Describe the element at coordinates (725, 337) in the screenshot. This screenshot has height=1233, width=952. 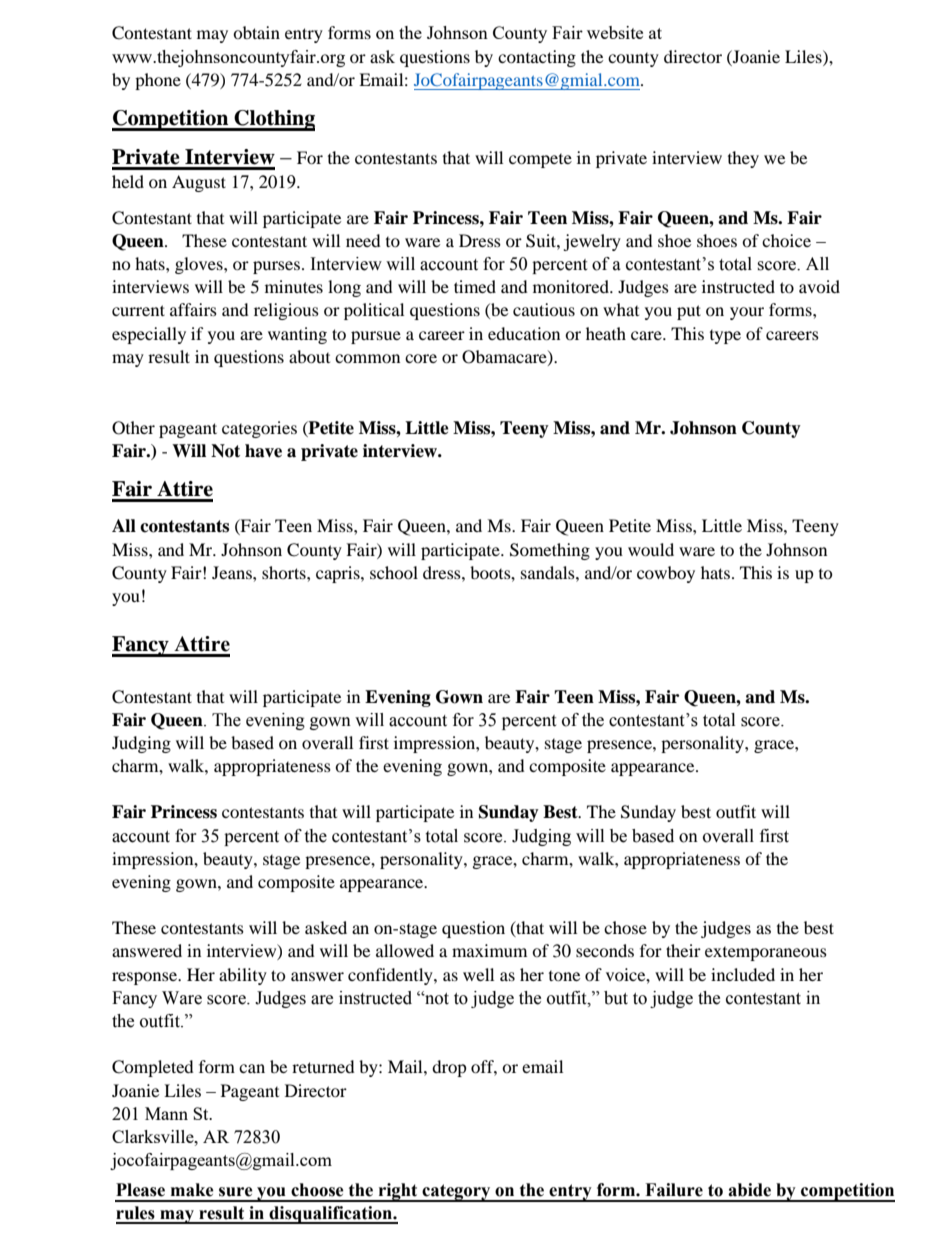
I see `type` at that location.
